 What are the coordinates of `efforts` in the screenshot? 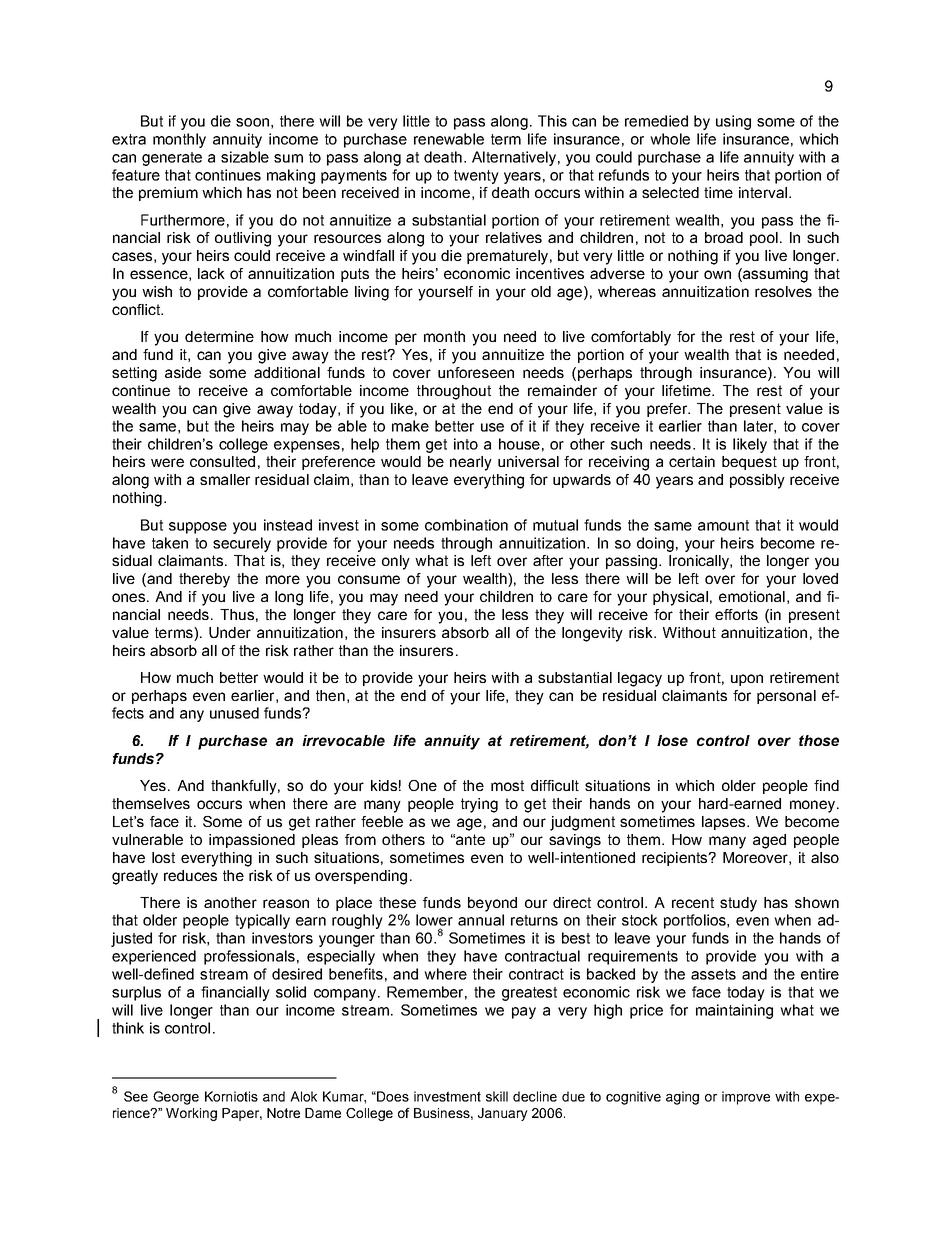 It's located at (736, 614).
